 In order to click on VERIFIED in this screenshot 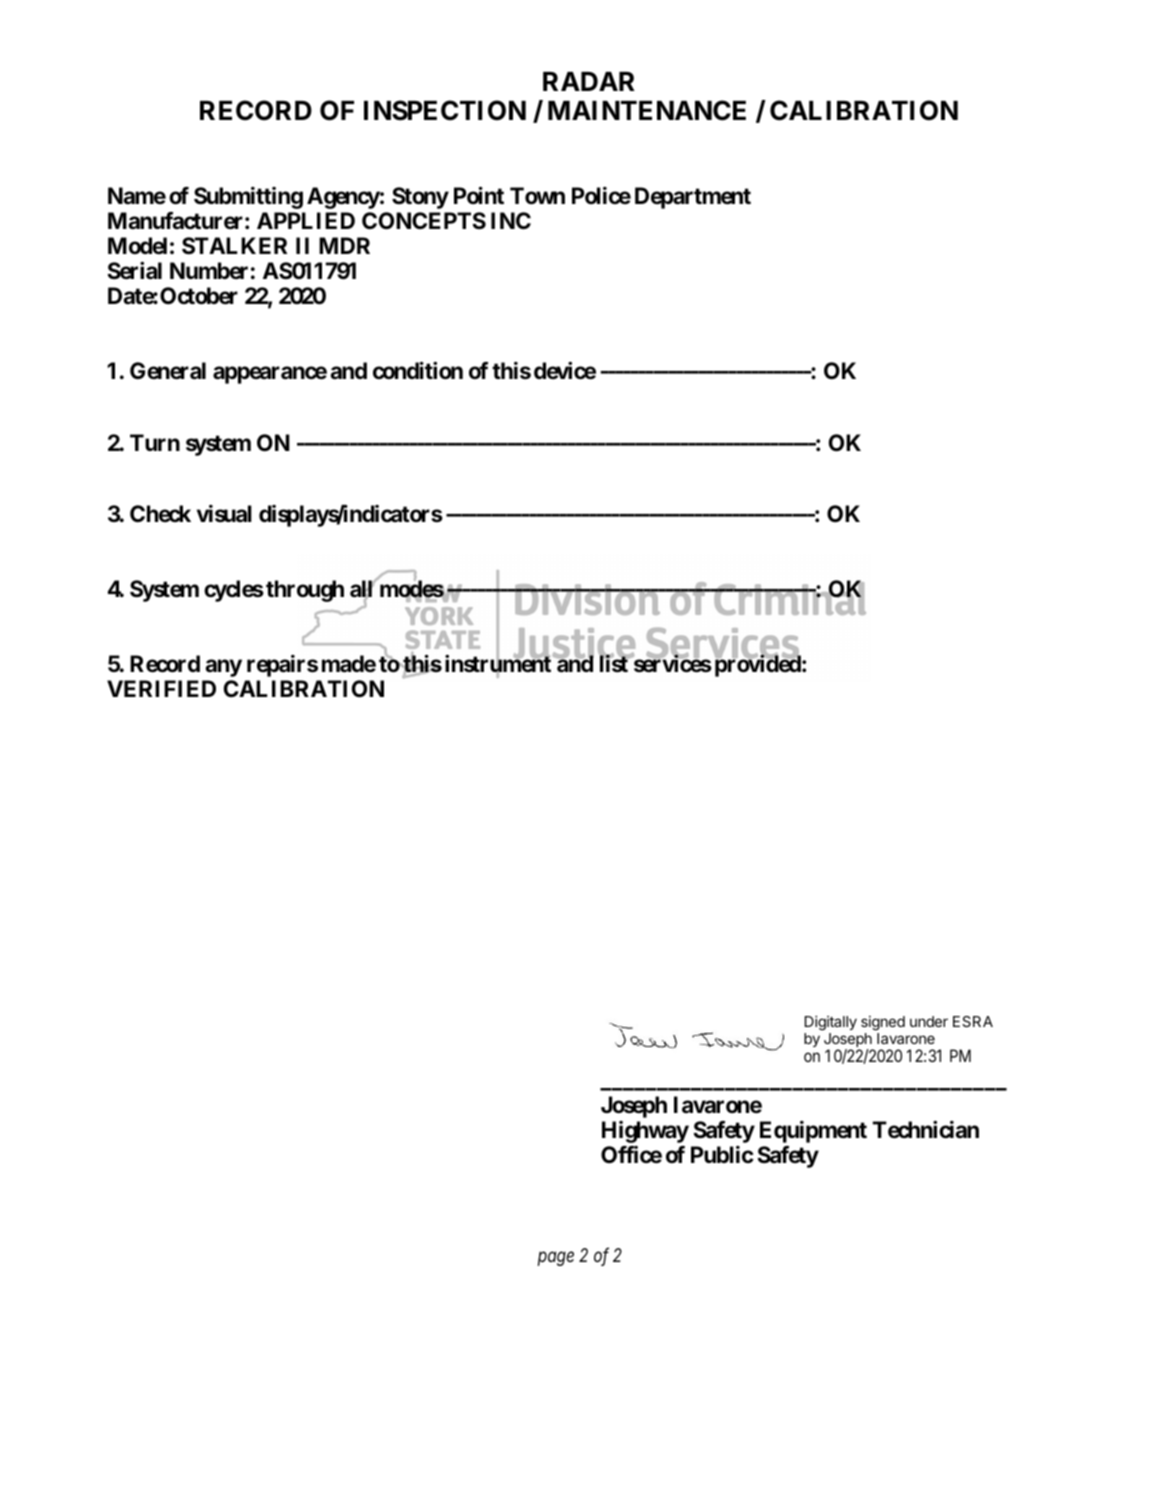, I will do `click(161, 688)`.
